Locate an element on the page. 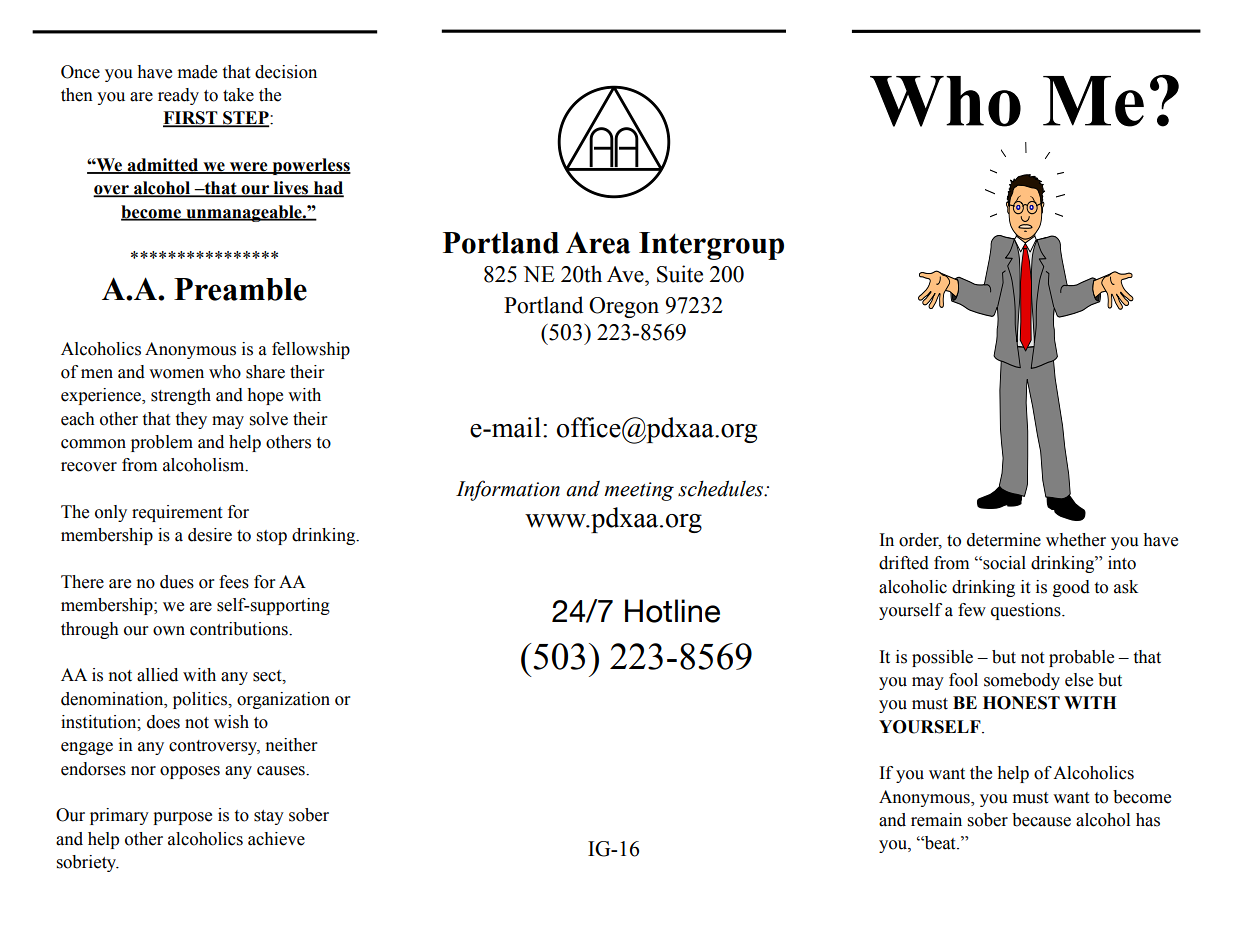  Preamble is located at coordinates (240, 289).
